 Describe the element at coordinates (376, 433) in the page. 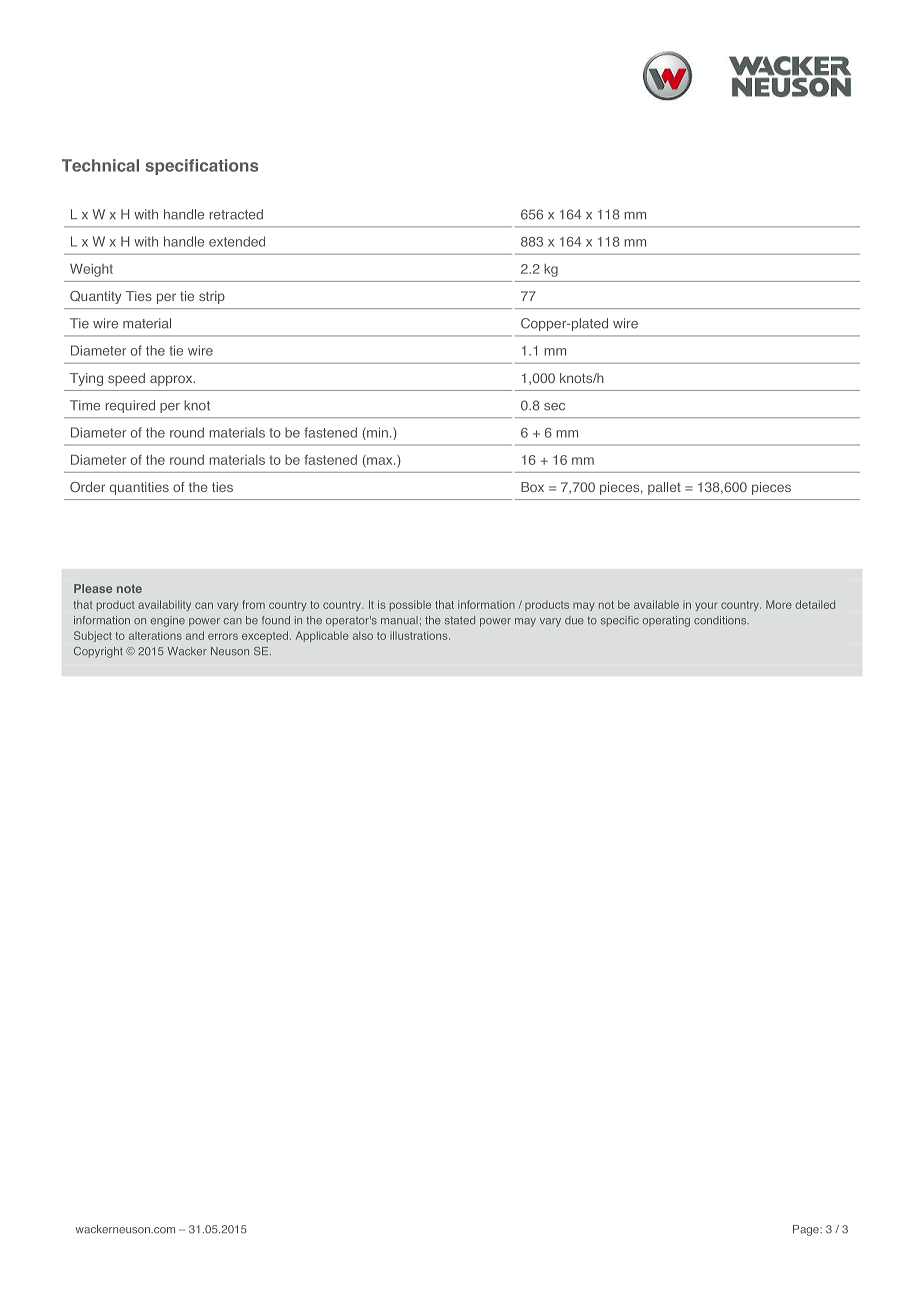

I see `min` at that location.
